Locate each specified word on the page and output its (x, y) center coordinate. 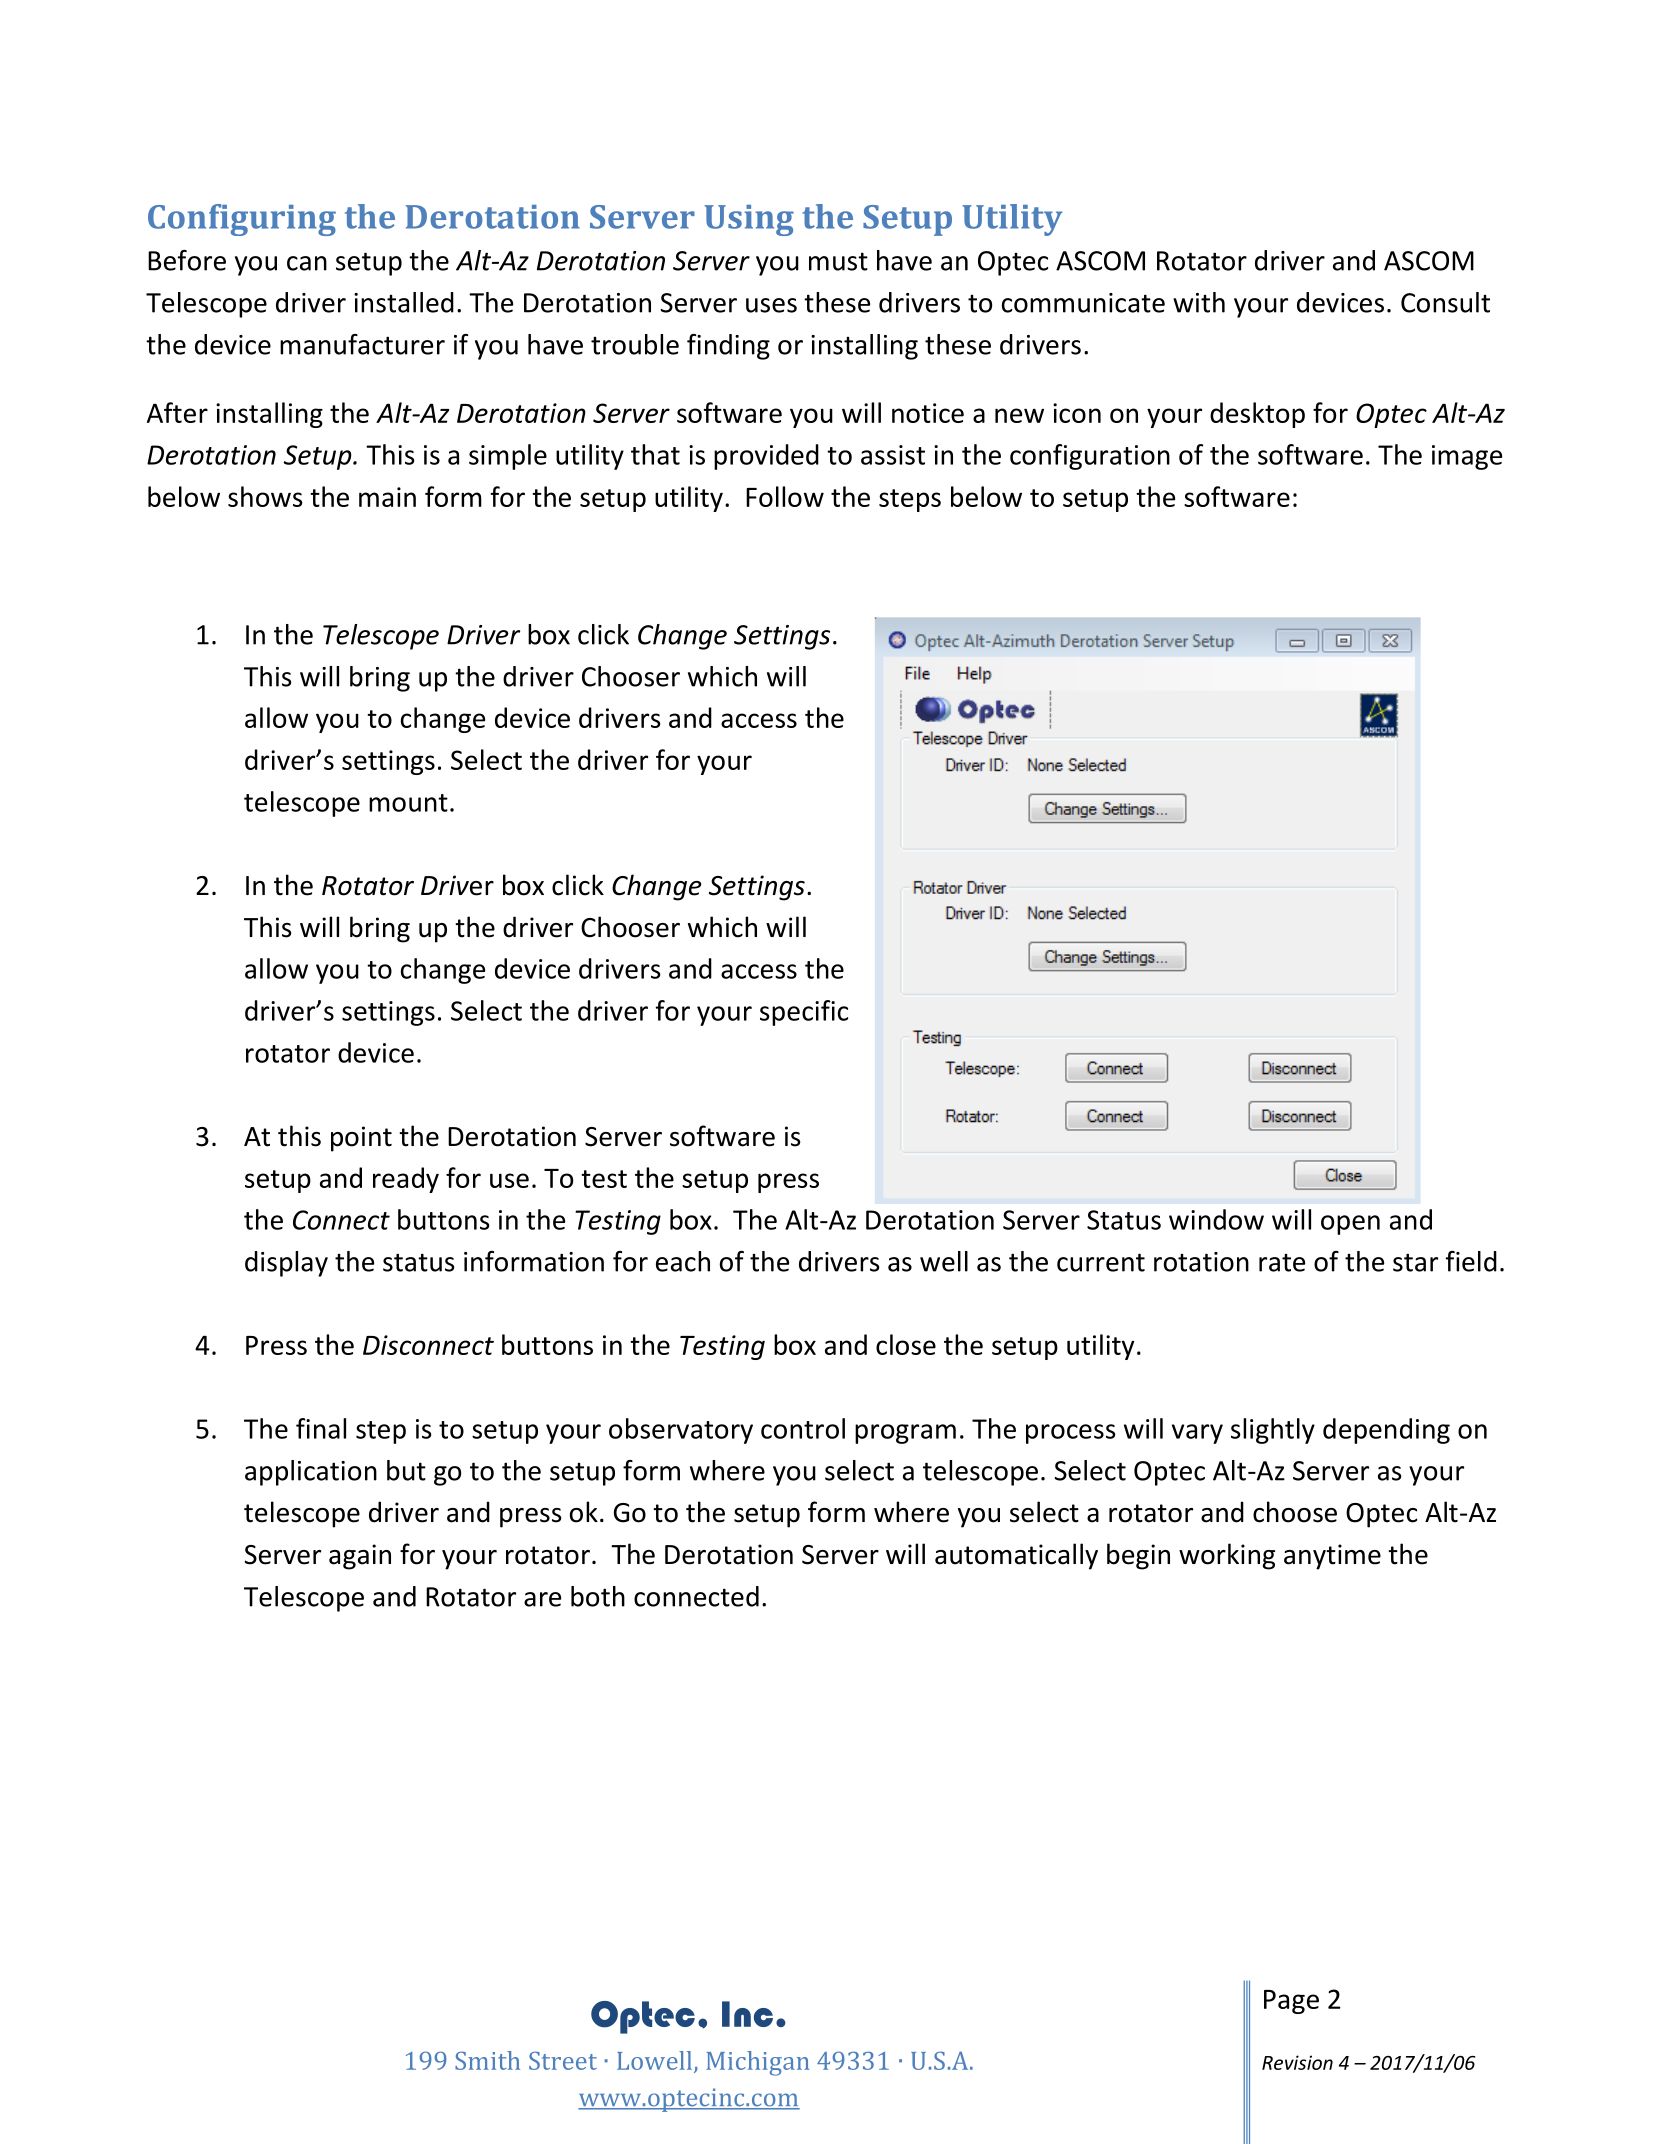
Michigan (758, 2063)
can (307, 263)
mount (408, 803)
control (803, 1428)
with (1199, 302)
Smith (487, 2060)
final (321, 1428)
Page (1291, 2002)
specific (804, 1013)
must (838, 261)
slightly (1273, 1431)
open (1350, 1225)
